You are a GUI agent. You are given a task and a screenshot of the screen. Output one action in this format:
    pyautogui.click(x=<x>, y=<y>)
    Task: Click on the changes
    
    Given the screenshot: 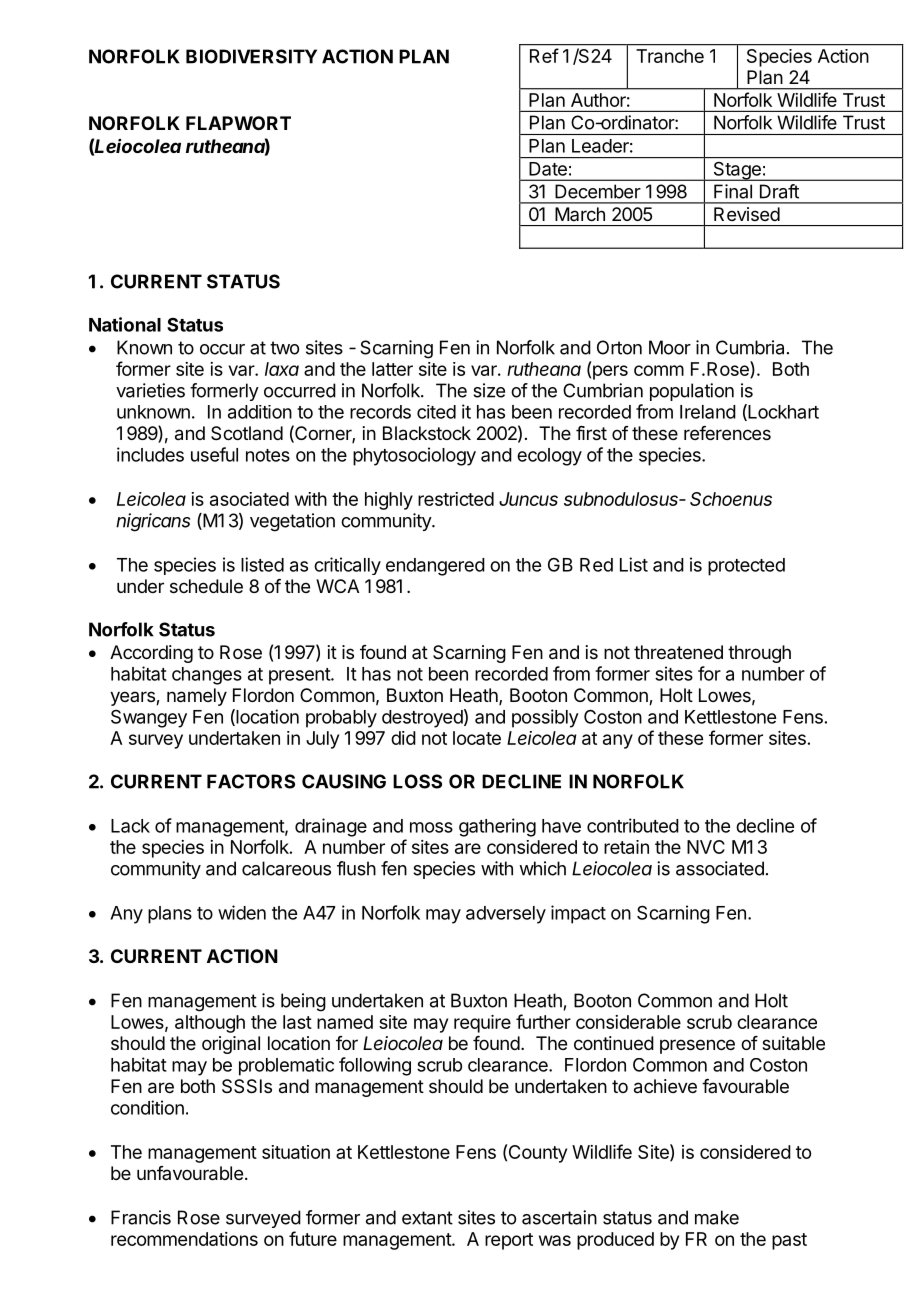 What is the action you would take?
    pyautogui.click(x=207, y=676)
